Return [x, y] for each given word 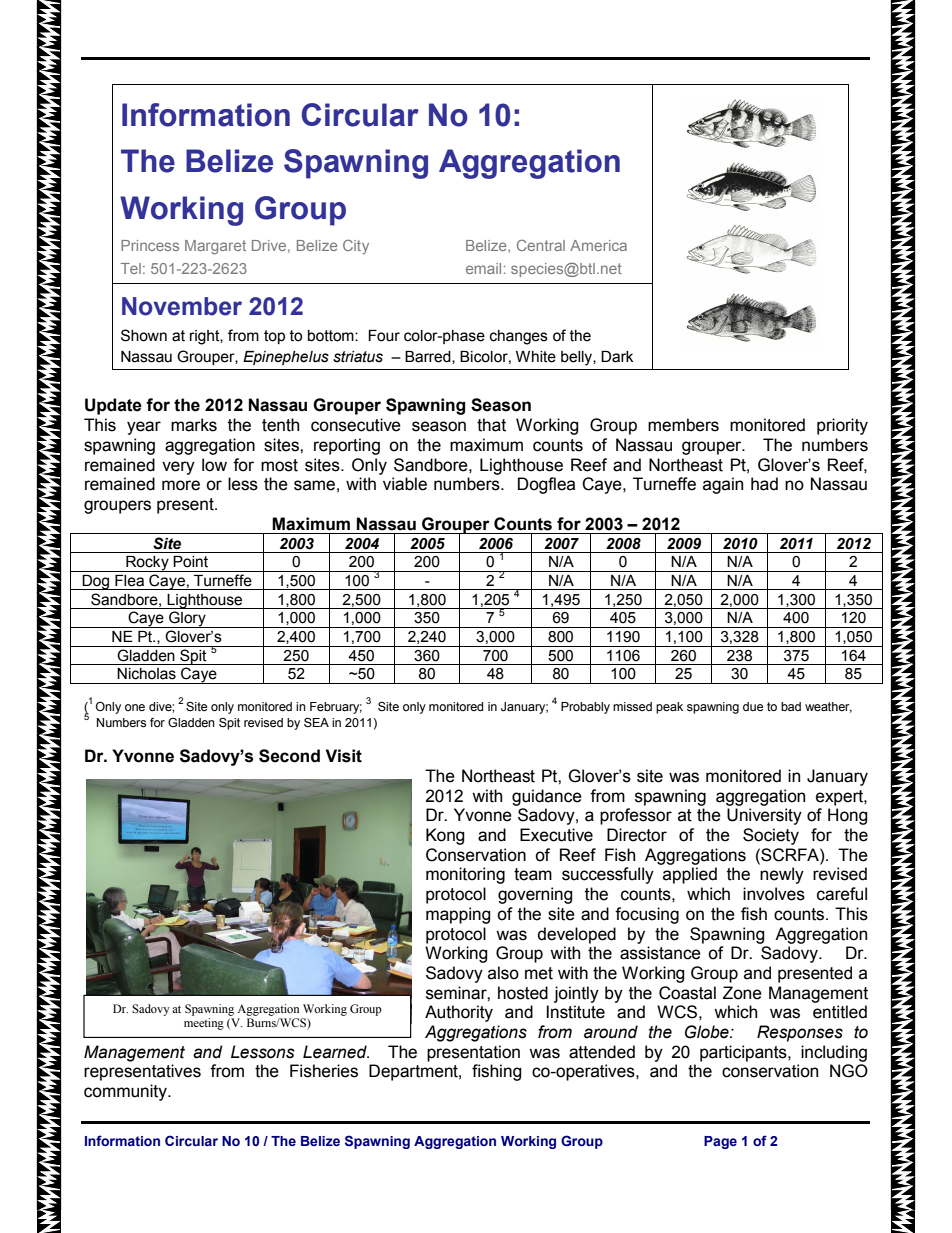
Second [289, 756]
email [483, 268]
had [764, 484]
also [503, 973]
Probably [585, 708]
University [764, 816]
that [491, 425]
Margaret [215, 247]
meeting [204, 1024]
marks [194, 425]
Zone [742, 993]
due [753, 706]
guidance [547, 797]
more [181, 485]
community [126, 1092]
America [598, 245]
